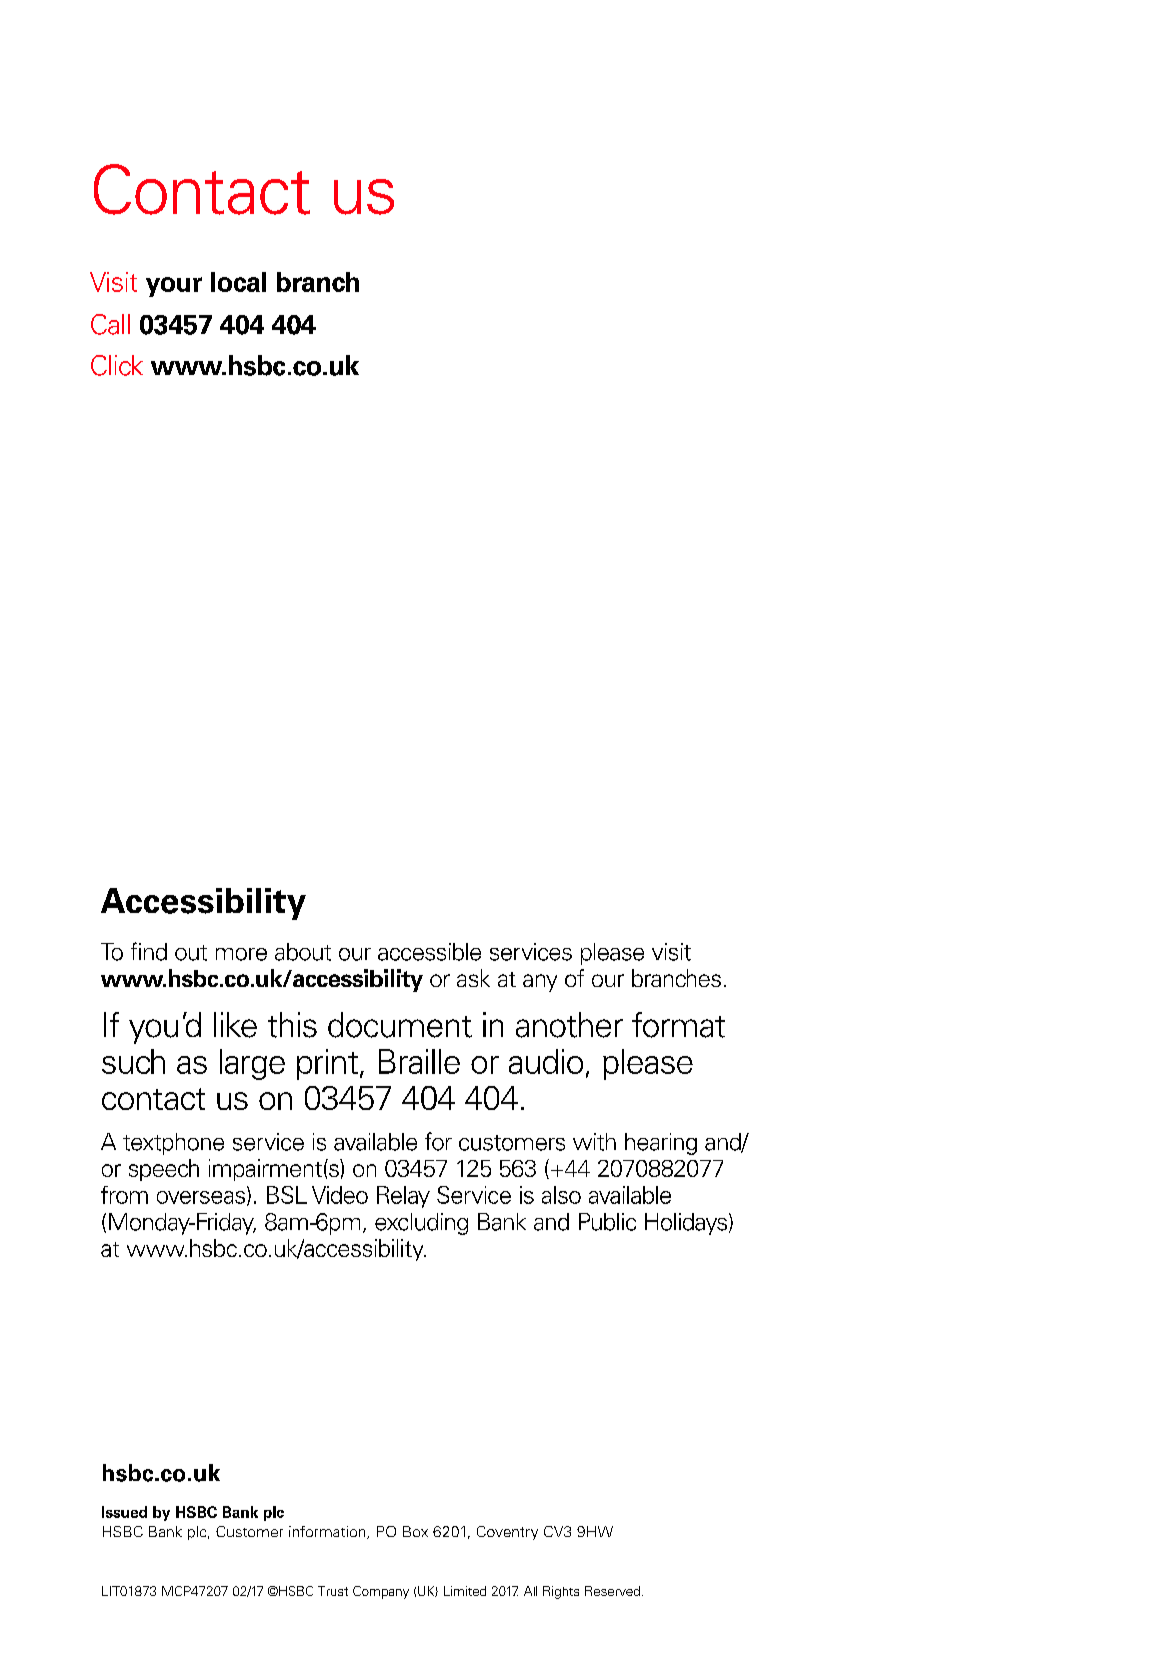 Image resolution: width=1173 pixels, height=1659 pixels. I want to click on excluding, so click(421, 1224).
